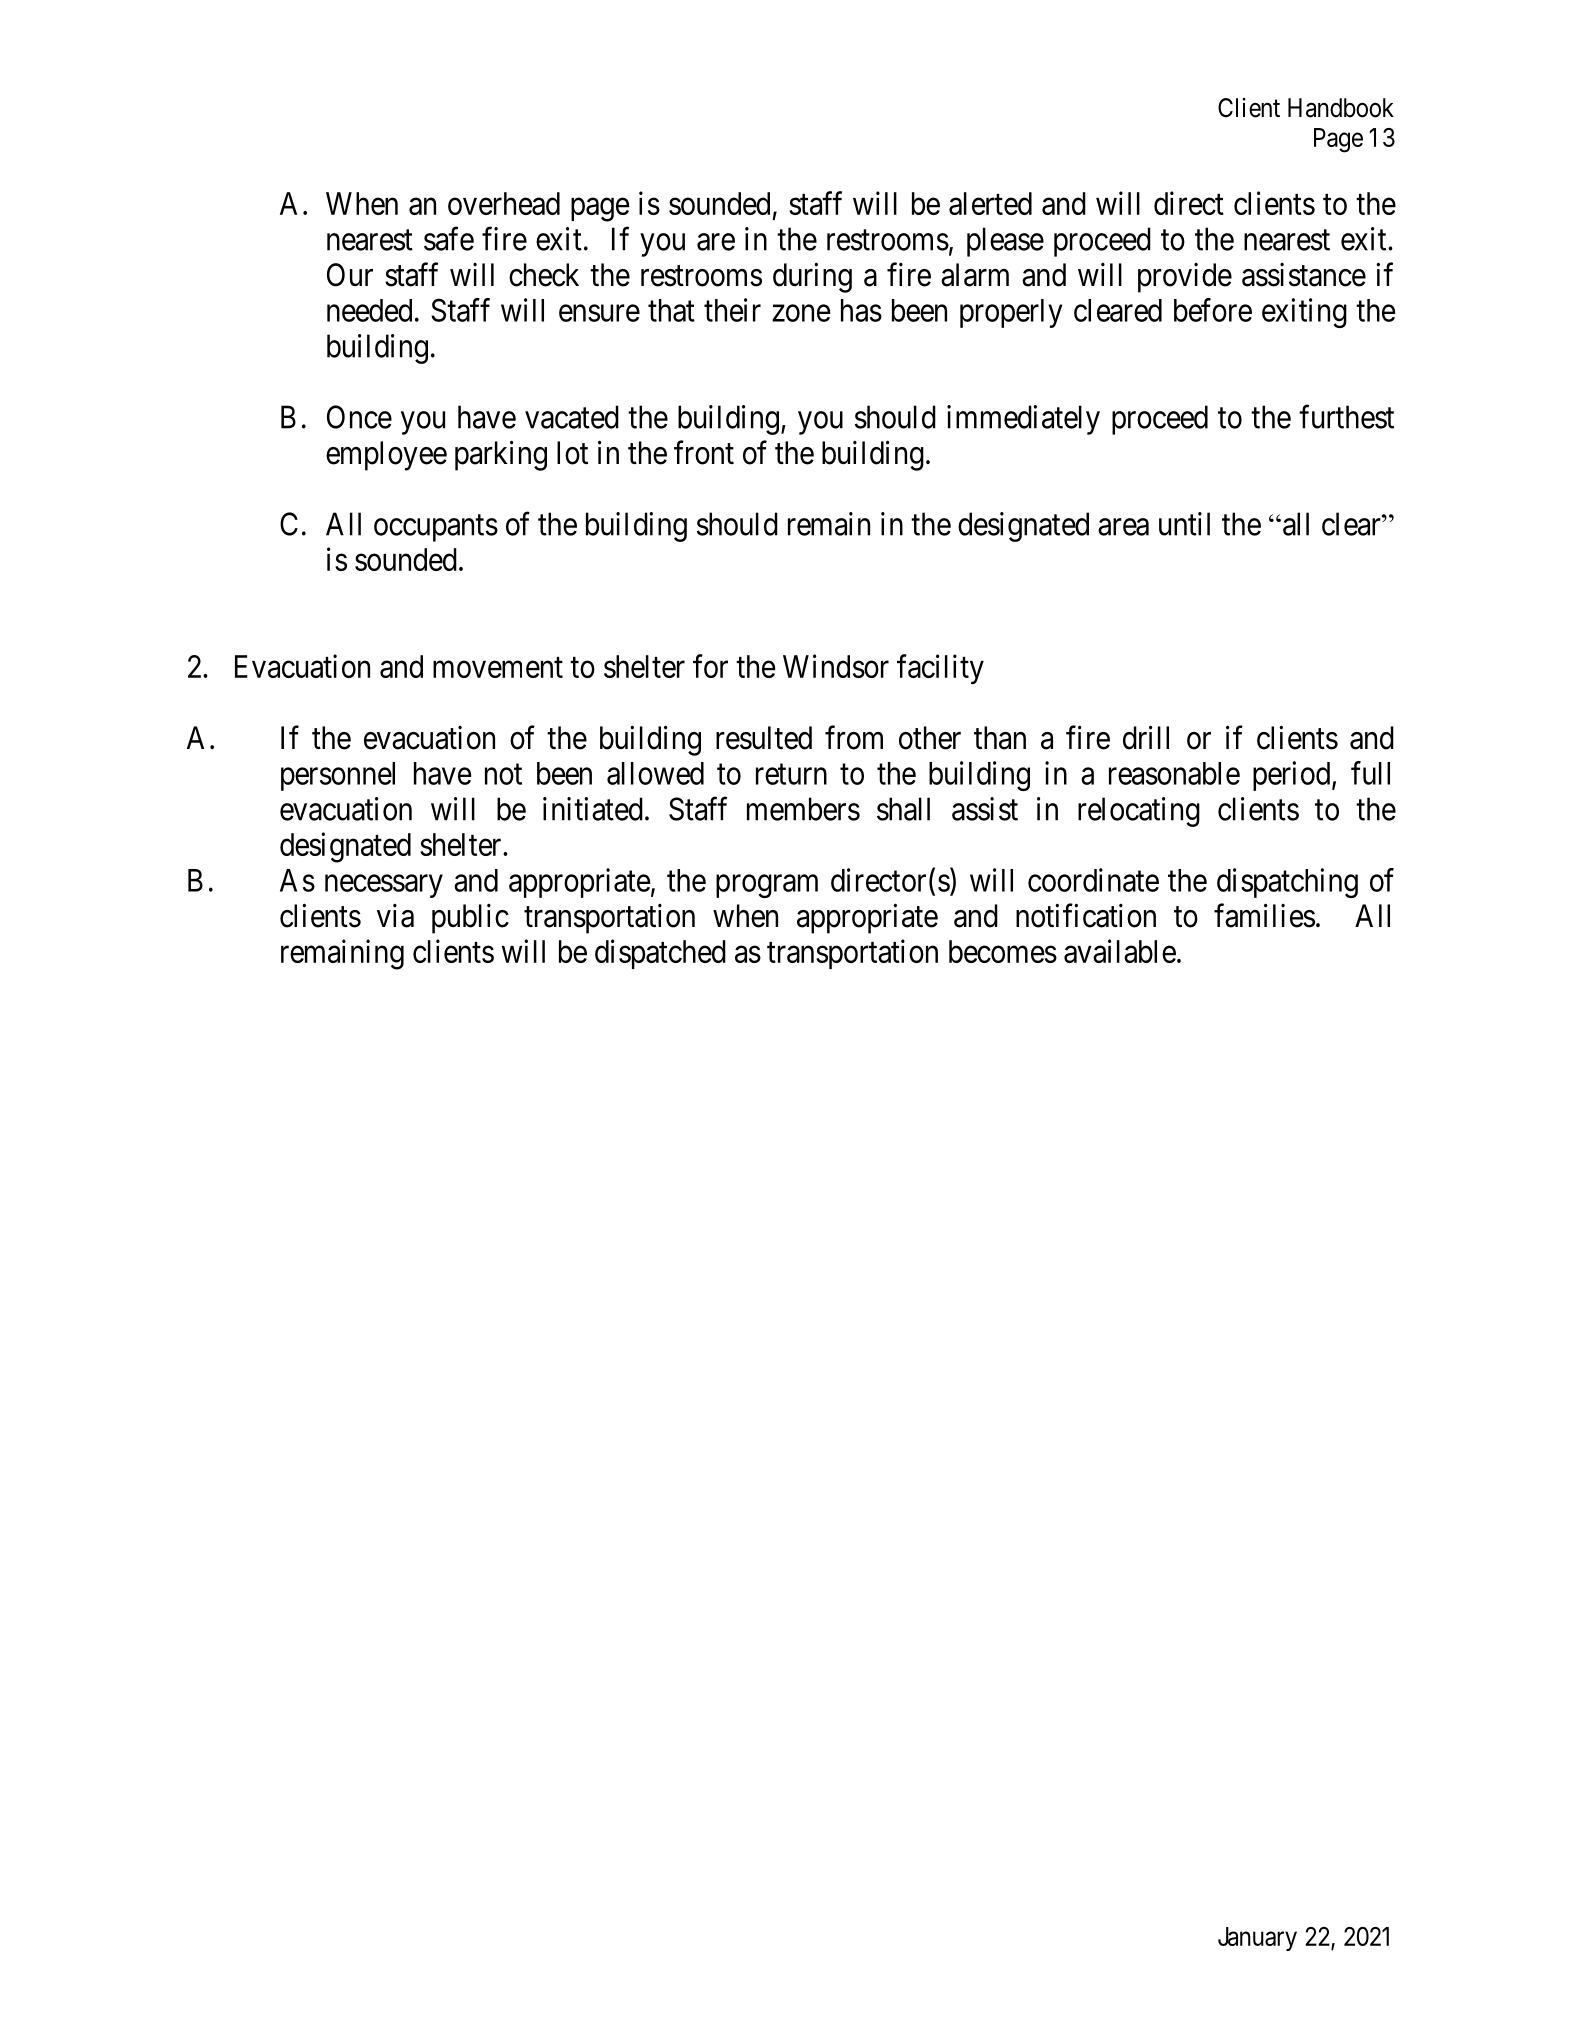 The image size is (1580, 2044). What do you see at coordinates (854, 737) in the screenshot?
I see `from` at bounding box center [854, 737].
